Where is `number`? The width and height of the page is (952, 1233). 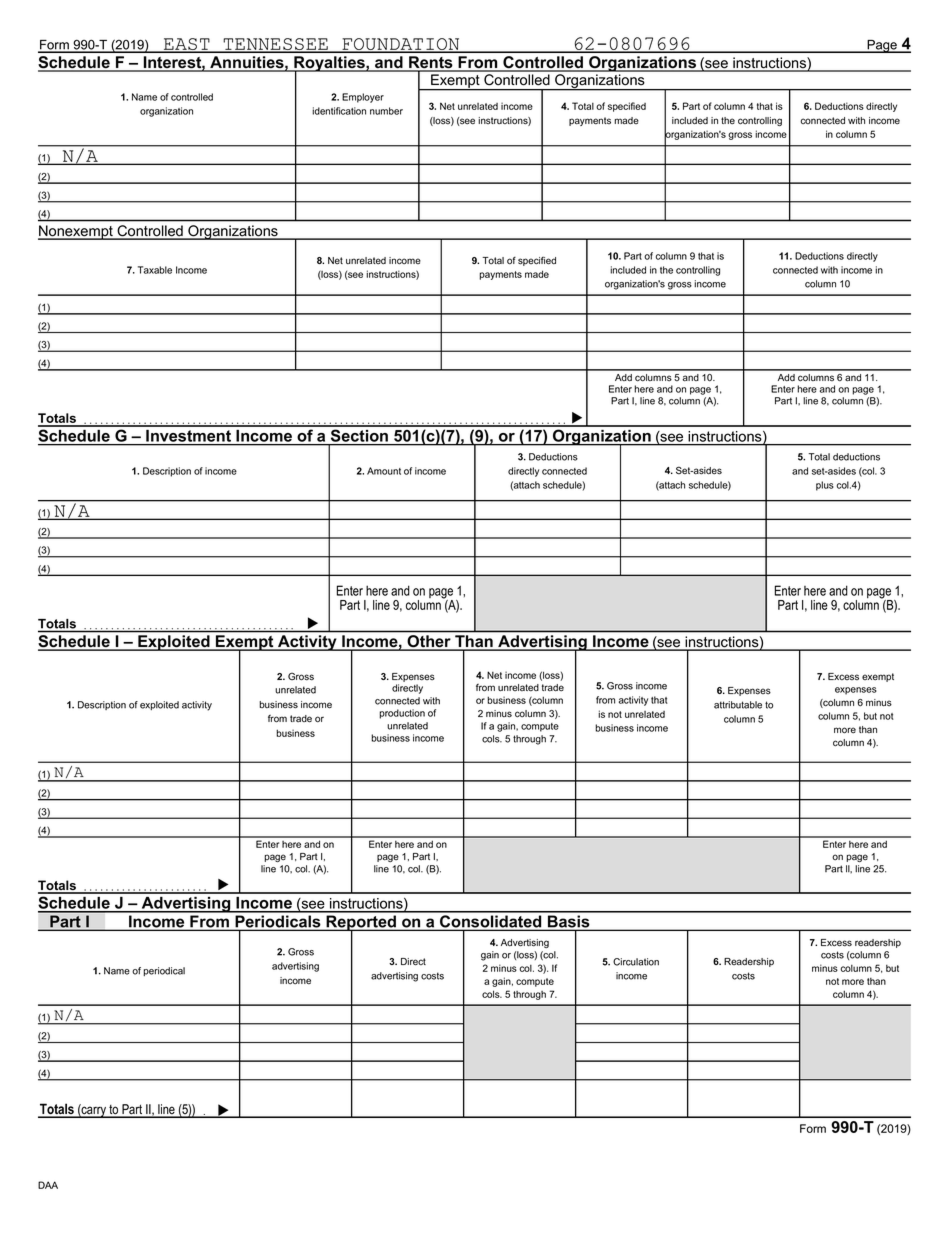 number is located at coordinates (386, 111).
